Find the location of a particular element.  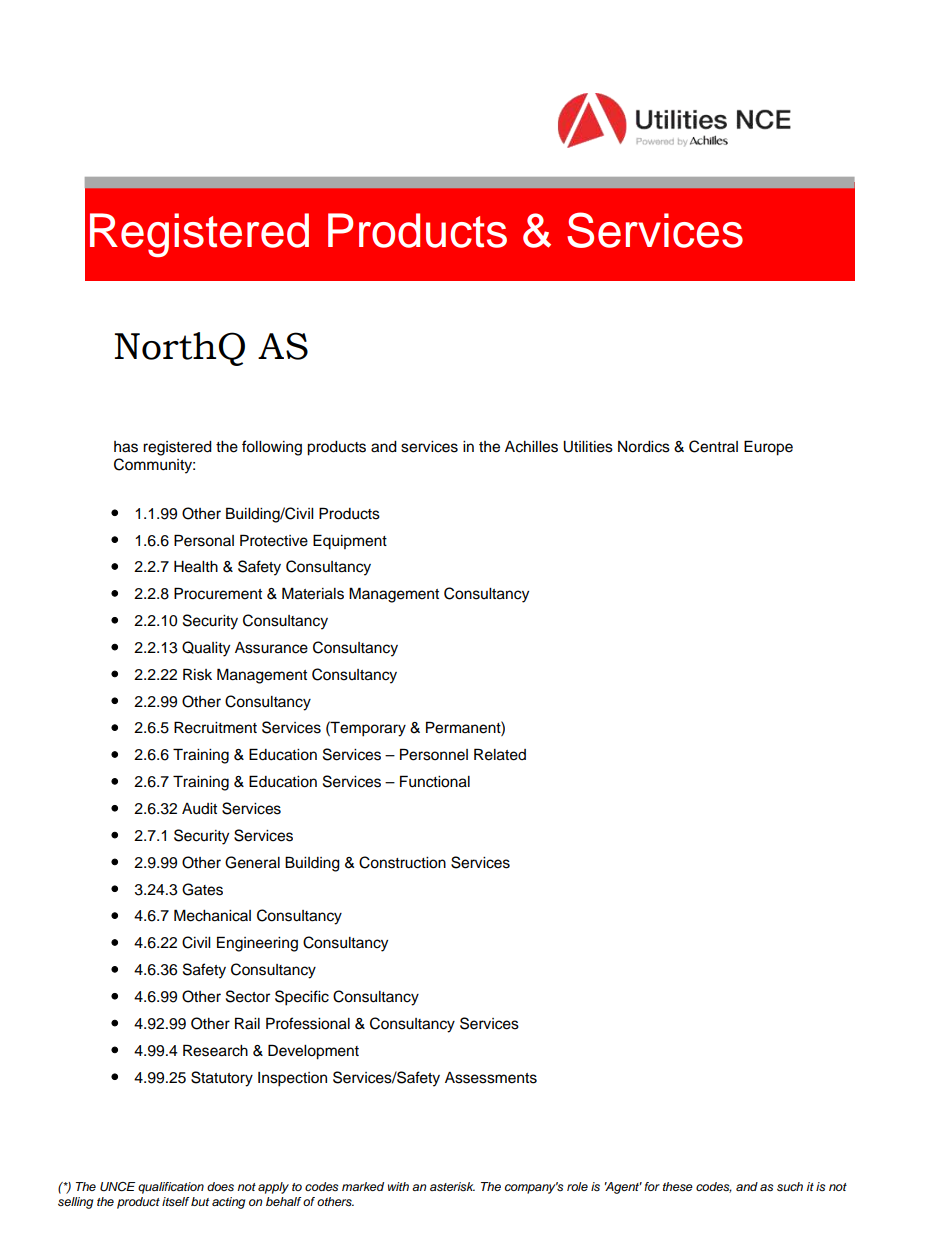

qualification is located at coordinates (171, 1188).
